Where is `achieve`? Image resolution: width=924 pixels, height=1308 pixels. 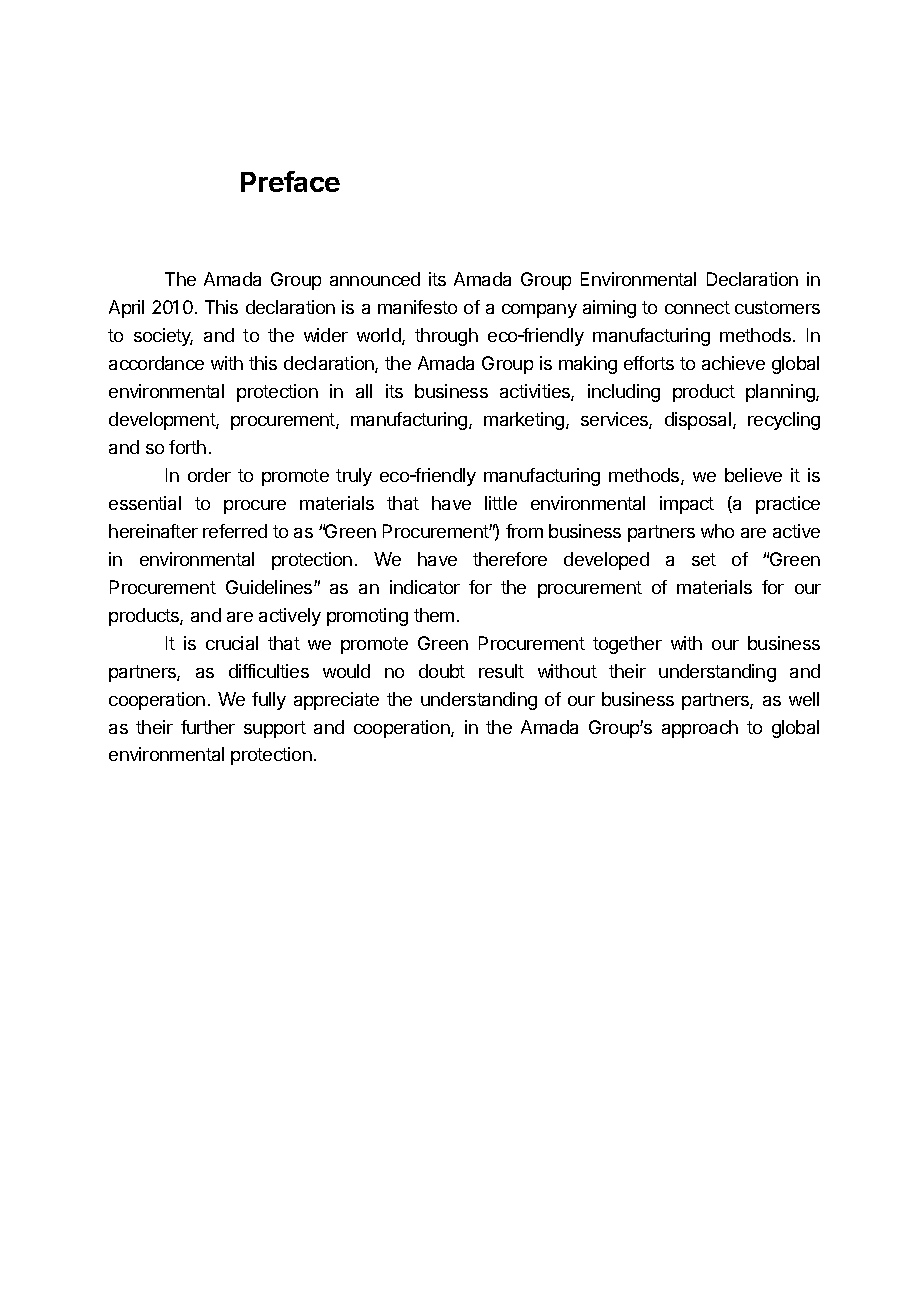 achieve is located at coordinates (733, 363).
